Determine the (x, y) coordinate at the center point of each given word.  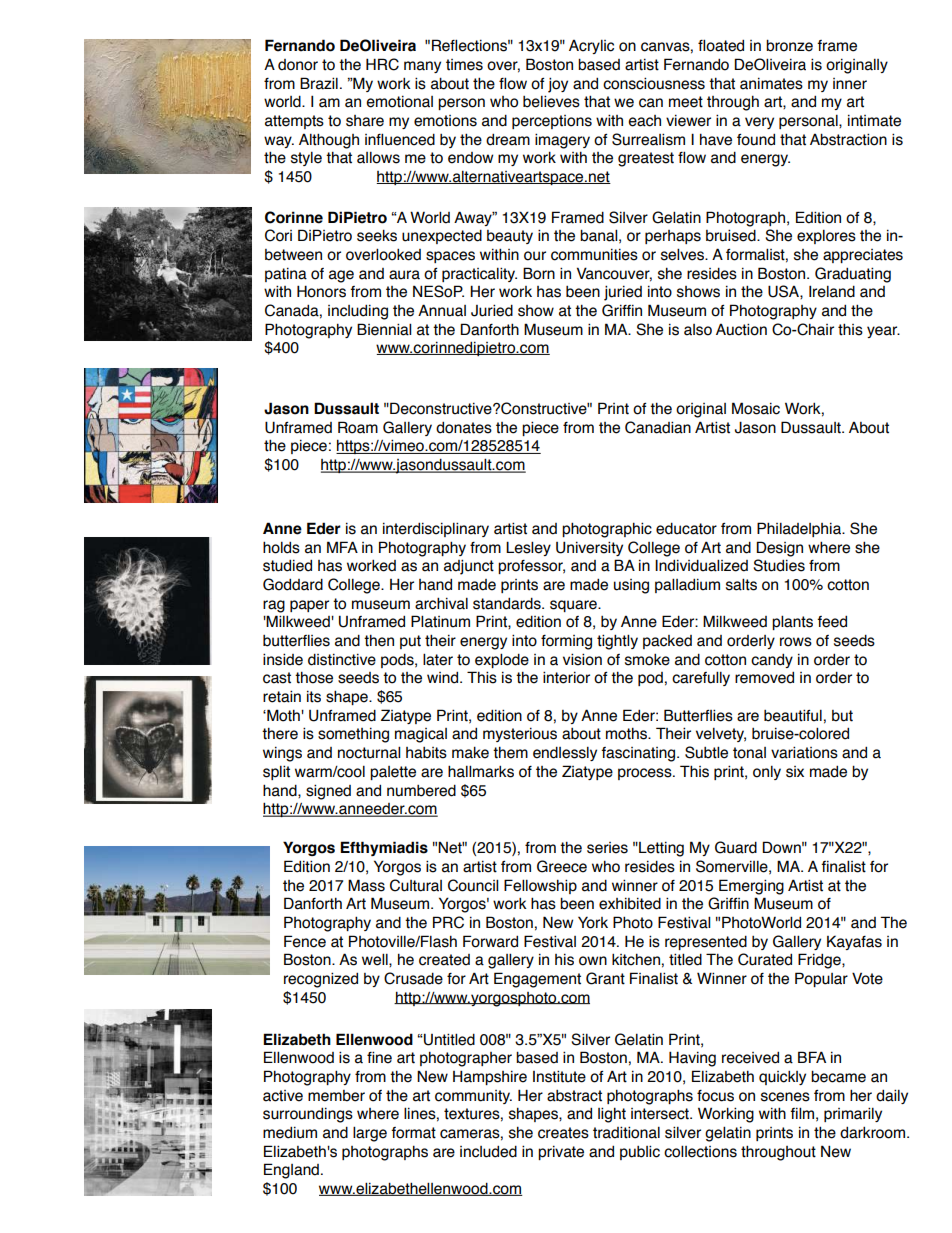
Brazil (319, 83)
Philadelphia (800, 529)
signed (328, 792)
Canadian (658, 427)
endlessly (565, 753)
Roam (358, 427)
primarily (853, 1114)
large (370, 1134)
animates (771, 83)
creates (563, 1133)
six (795, 772)
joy (558, 85)
